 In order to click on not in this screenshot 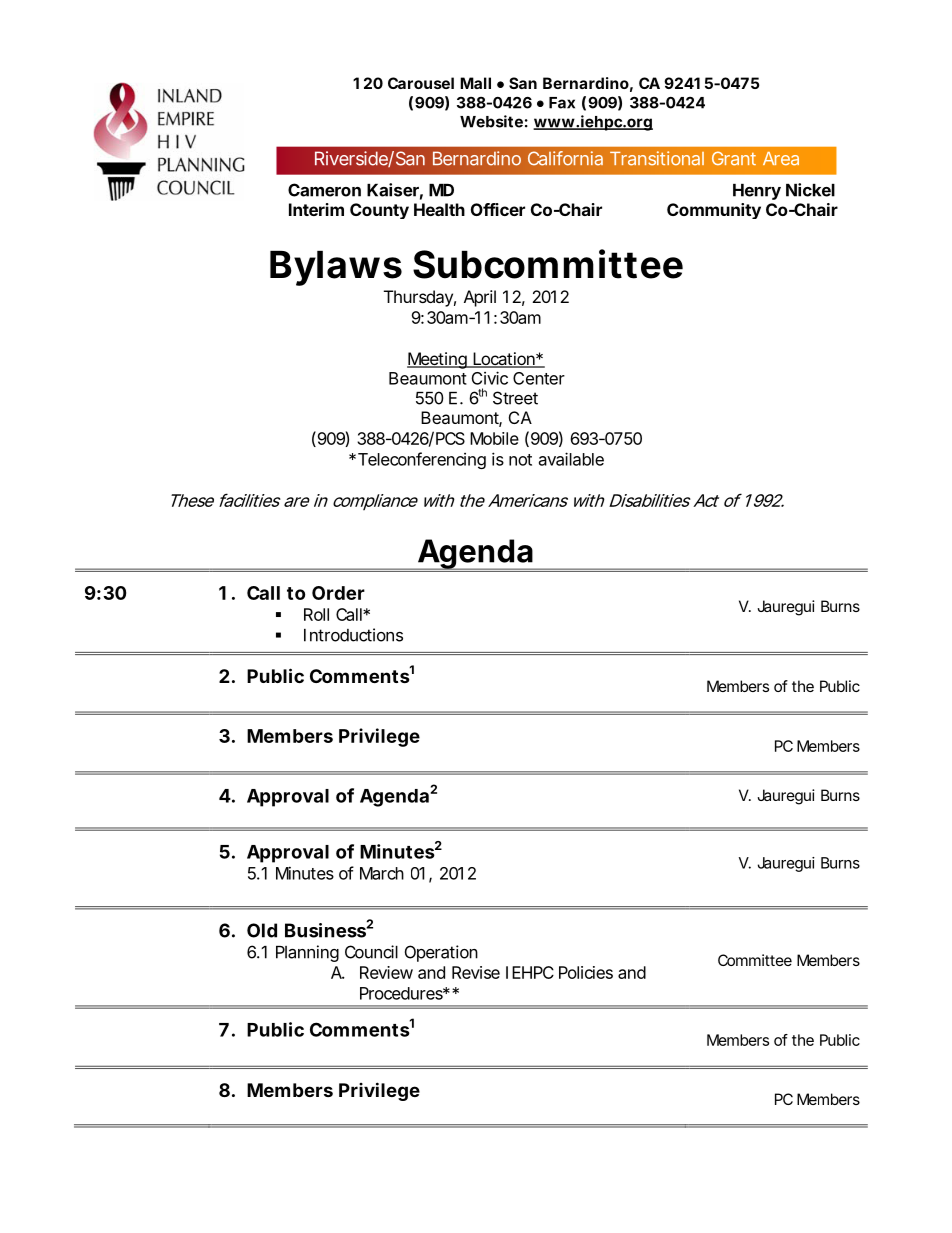, I will do `click(520, 460)`.
